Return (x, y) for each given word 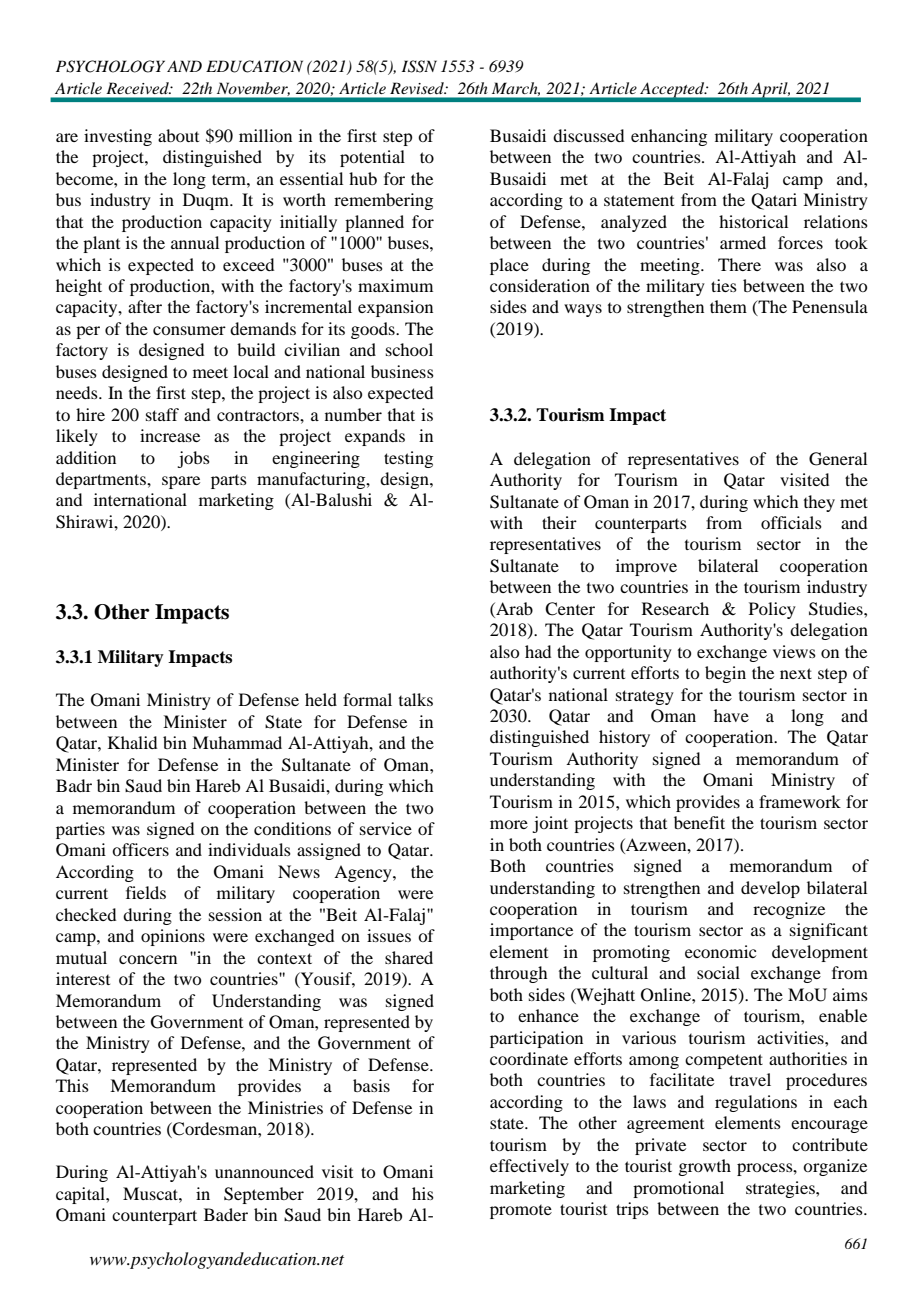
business (402, 371)
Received (139, 88)
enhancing (669, 137)
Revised (418, 88)
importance (531, 931)
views (794, 651)
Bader (226, 1214)
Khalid (132, 742)
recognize (789, 910)
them (728, 306)
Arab (513, 608)
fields (146, 892)
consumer (189, 330)
